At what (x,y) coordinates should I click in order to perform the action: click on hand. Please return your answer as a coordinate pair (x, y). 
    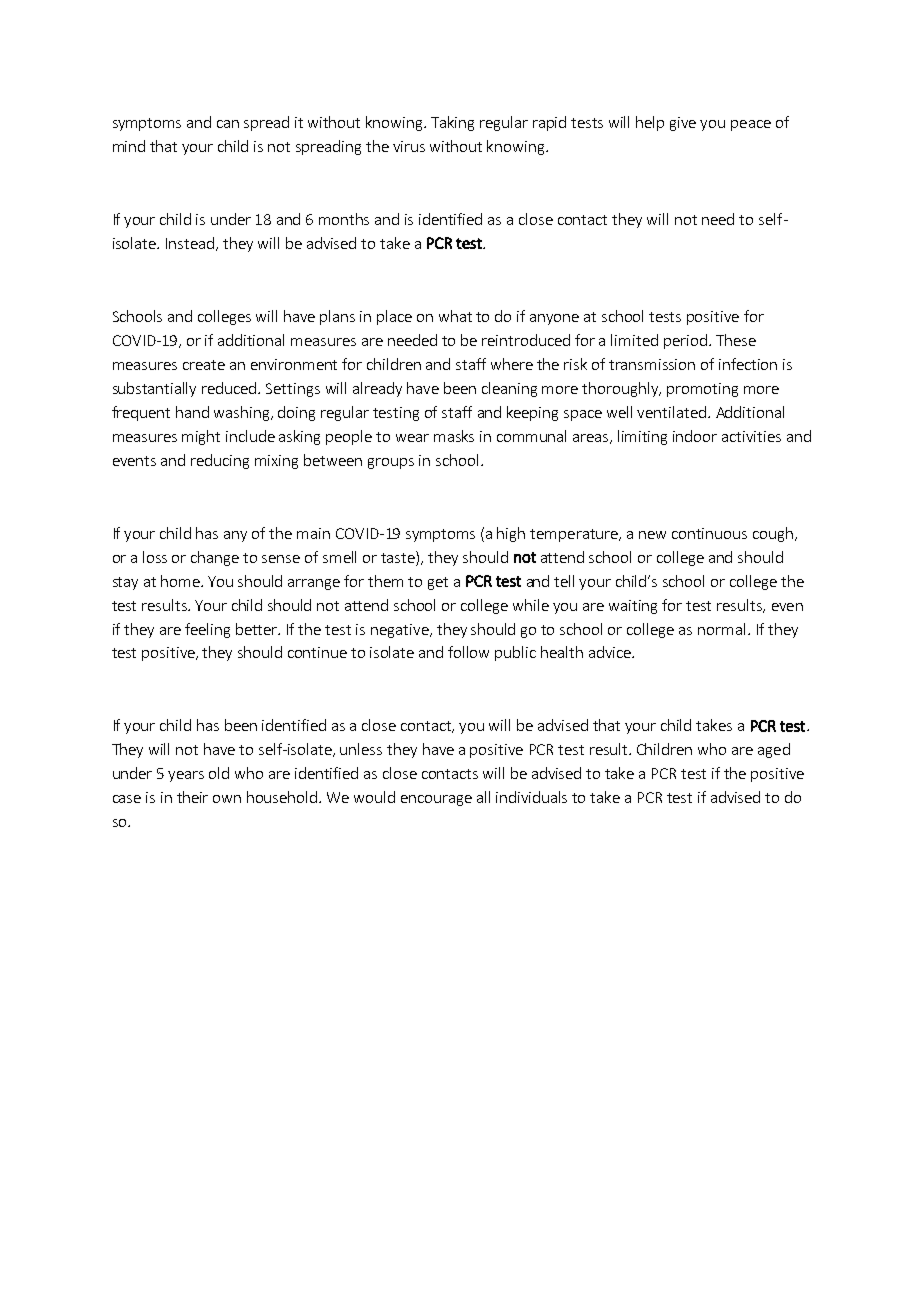
    Looking at the image, I should click on (192, 412).
